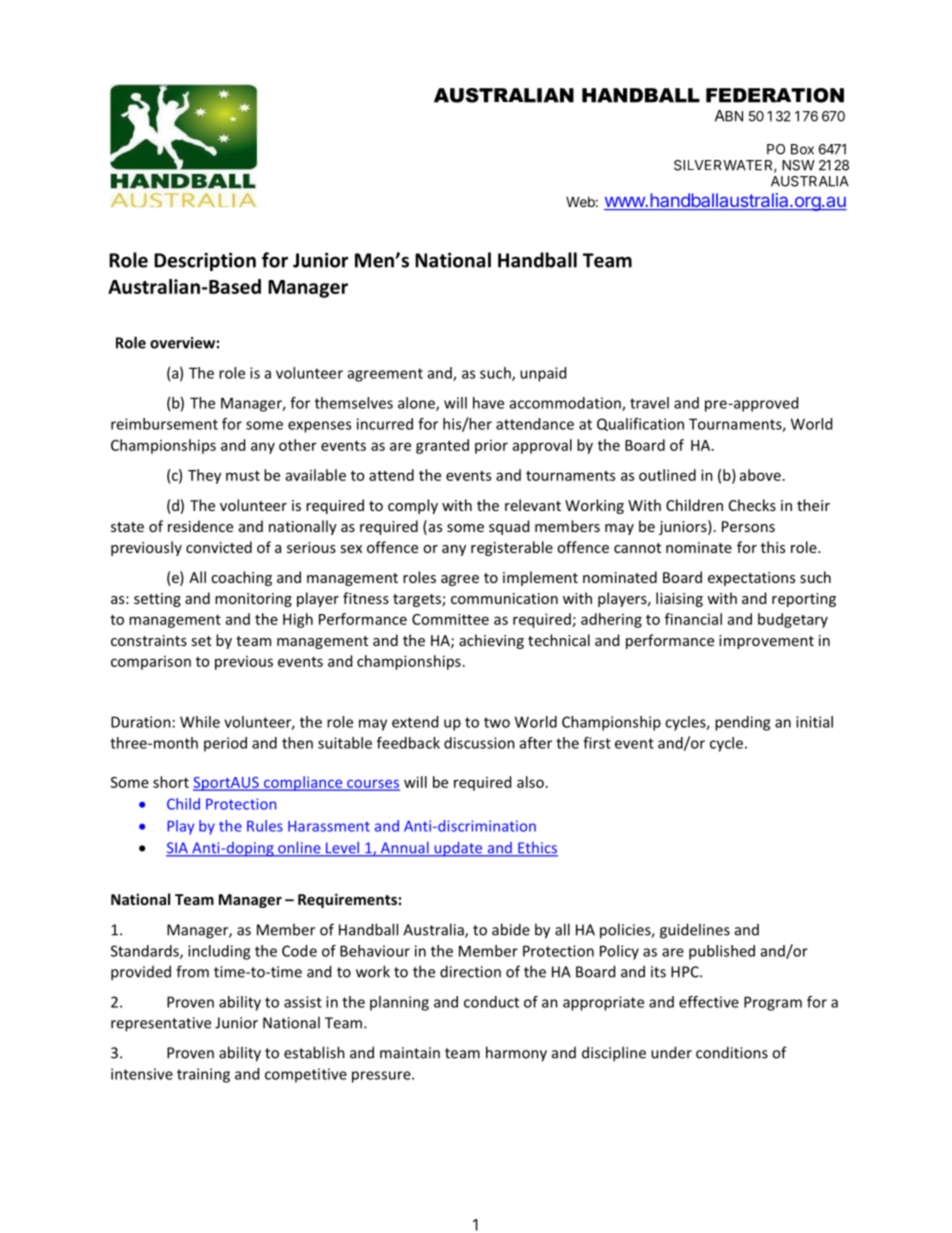 This screenshot has height=1233, width=952. I want to click on Box, so click(802, 149).
